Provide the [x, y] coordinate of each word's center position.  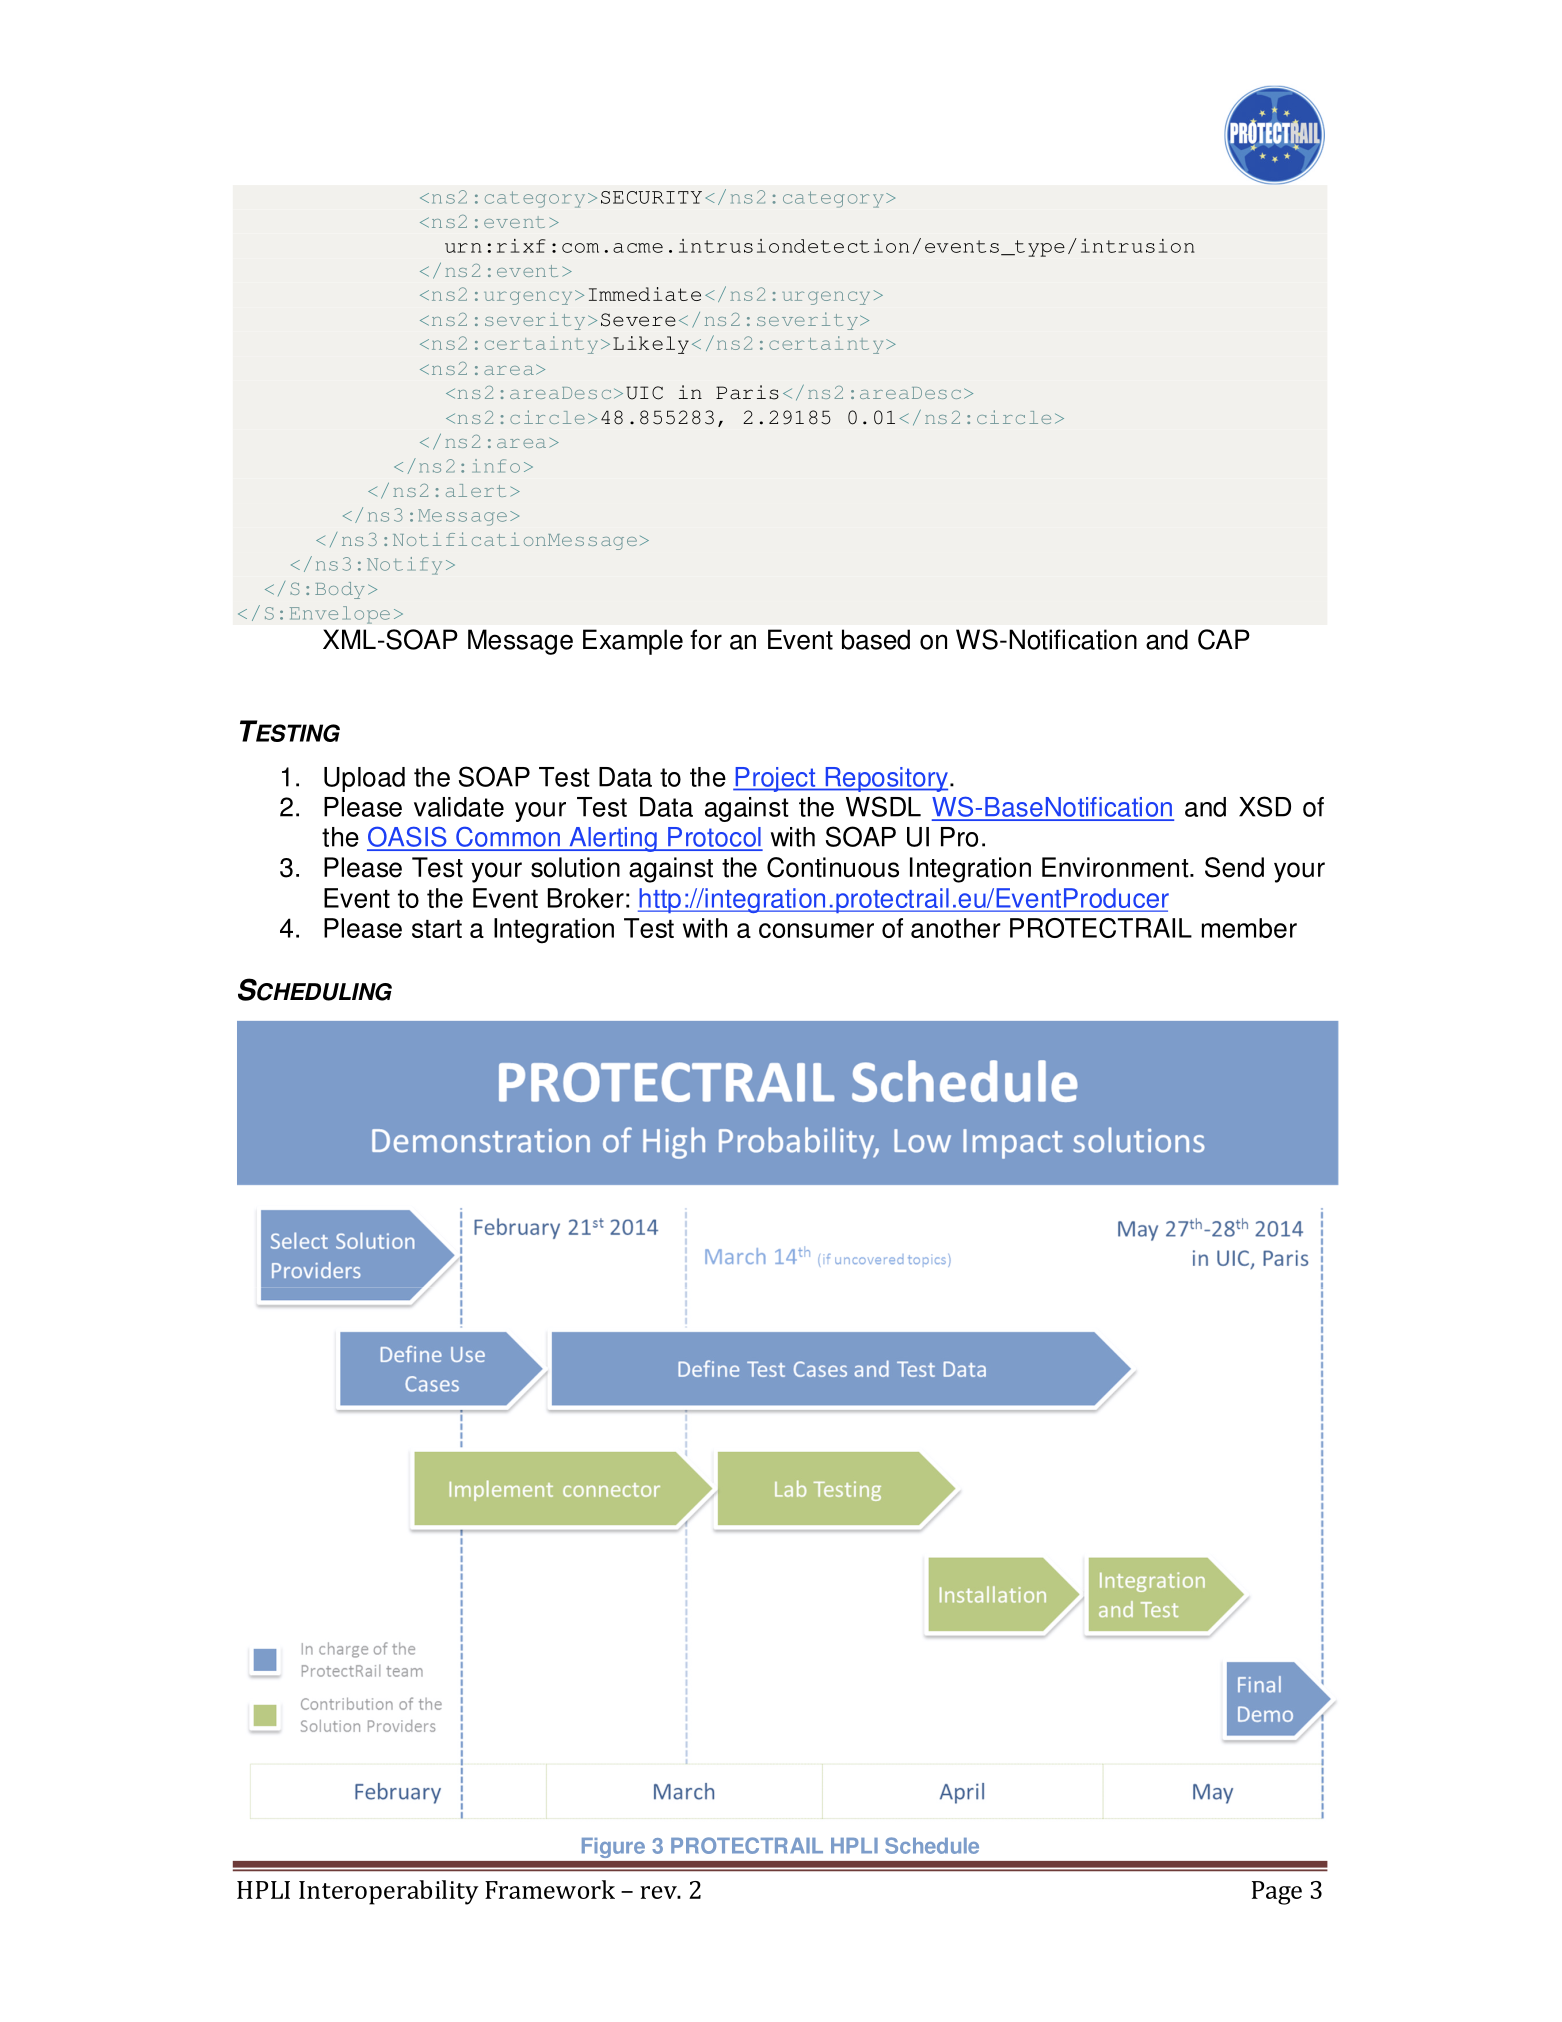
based [876, 639]
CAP [1224, 639]
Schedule [932, 1845]
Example [633, 642]
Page [1277, 1893]
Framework [550, 1889]
